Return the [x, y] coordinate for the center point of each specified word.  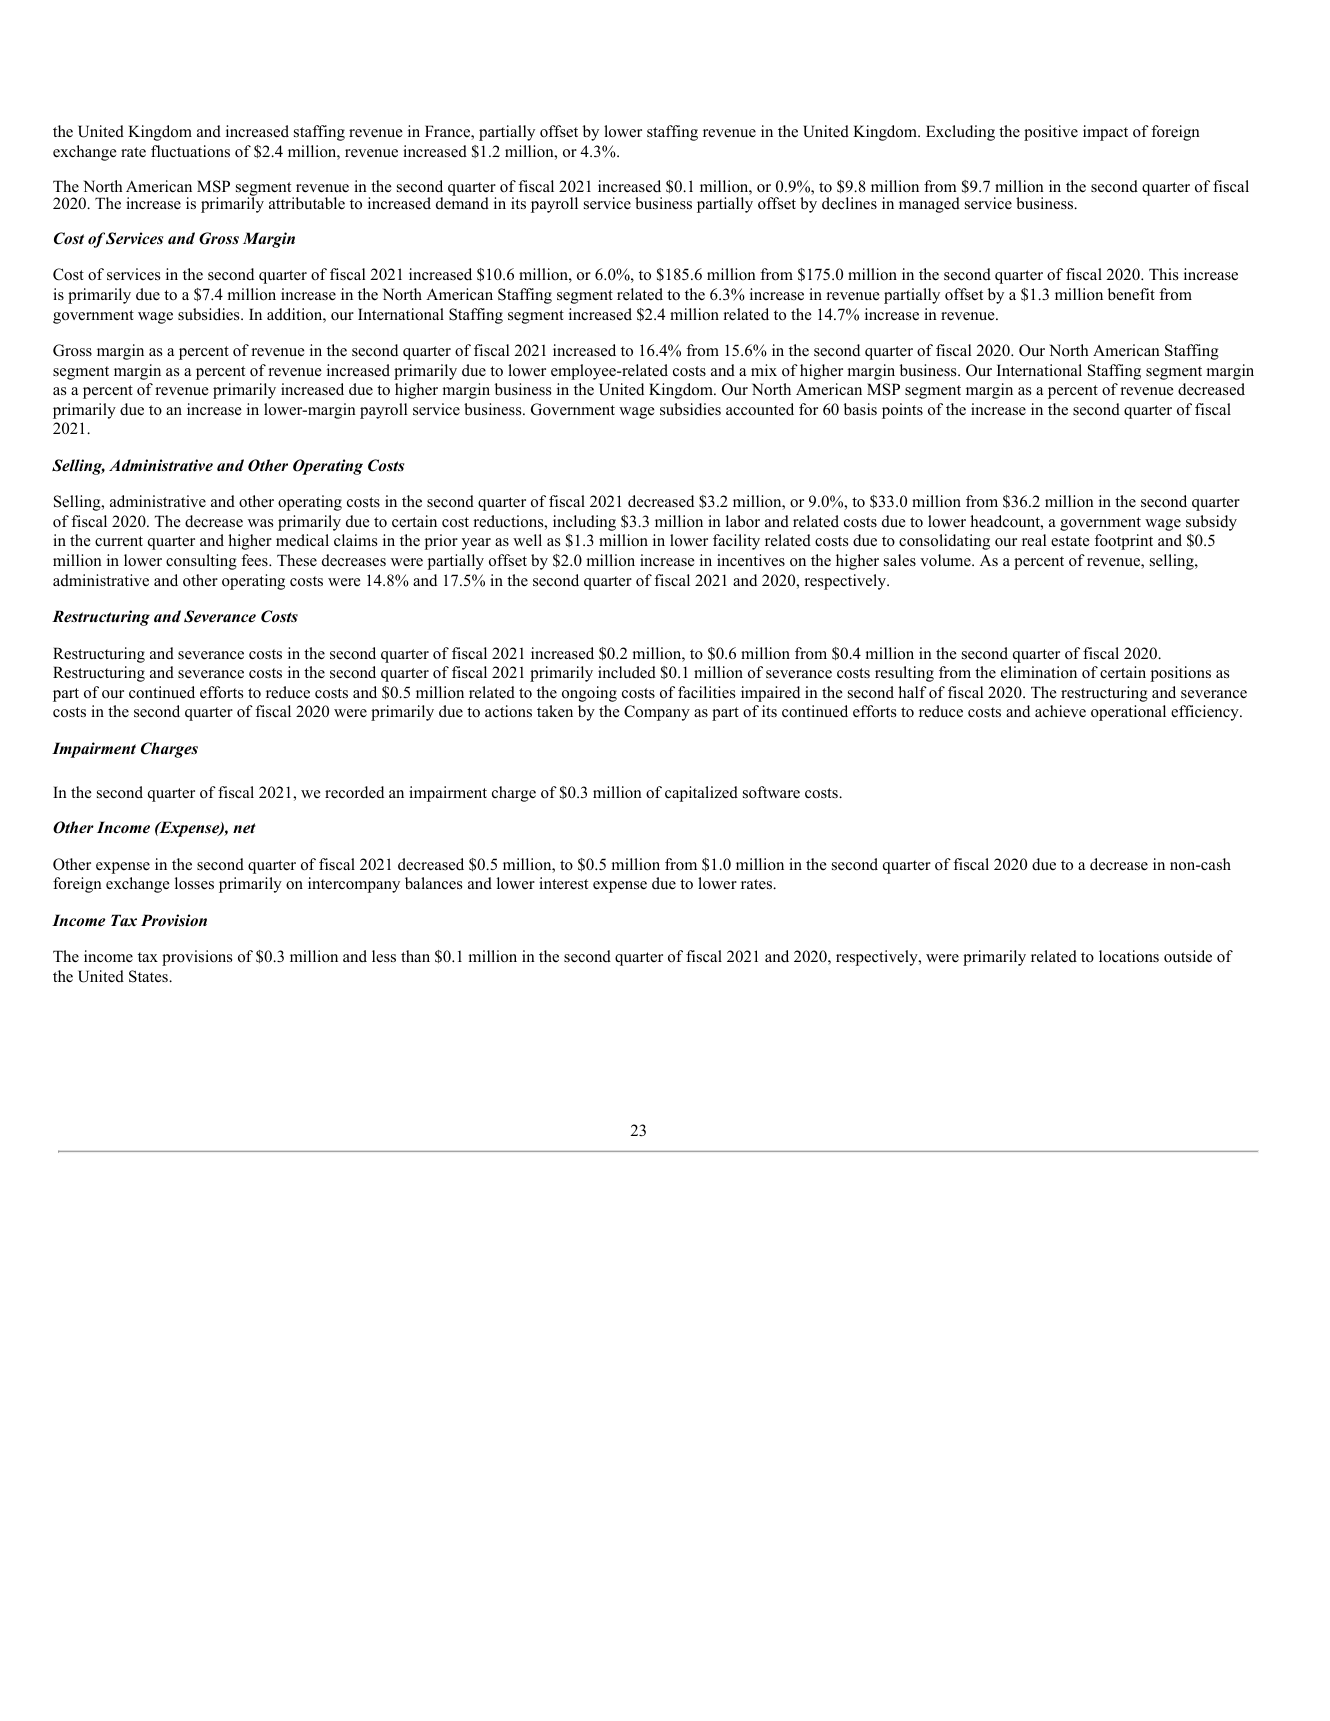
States [149, 976]
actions [508, 711]
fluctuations [190, 151]
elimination [1039, 672]
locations [1129, 956]
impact [1105, 133]
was [260, 523]
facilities [706, 692]
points [902, 411]
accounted [760, 409]
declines [849, 203]
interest [563, 883]
